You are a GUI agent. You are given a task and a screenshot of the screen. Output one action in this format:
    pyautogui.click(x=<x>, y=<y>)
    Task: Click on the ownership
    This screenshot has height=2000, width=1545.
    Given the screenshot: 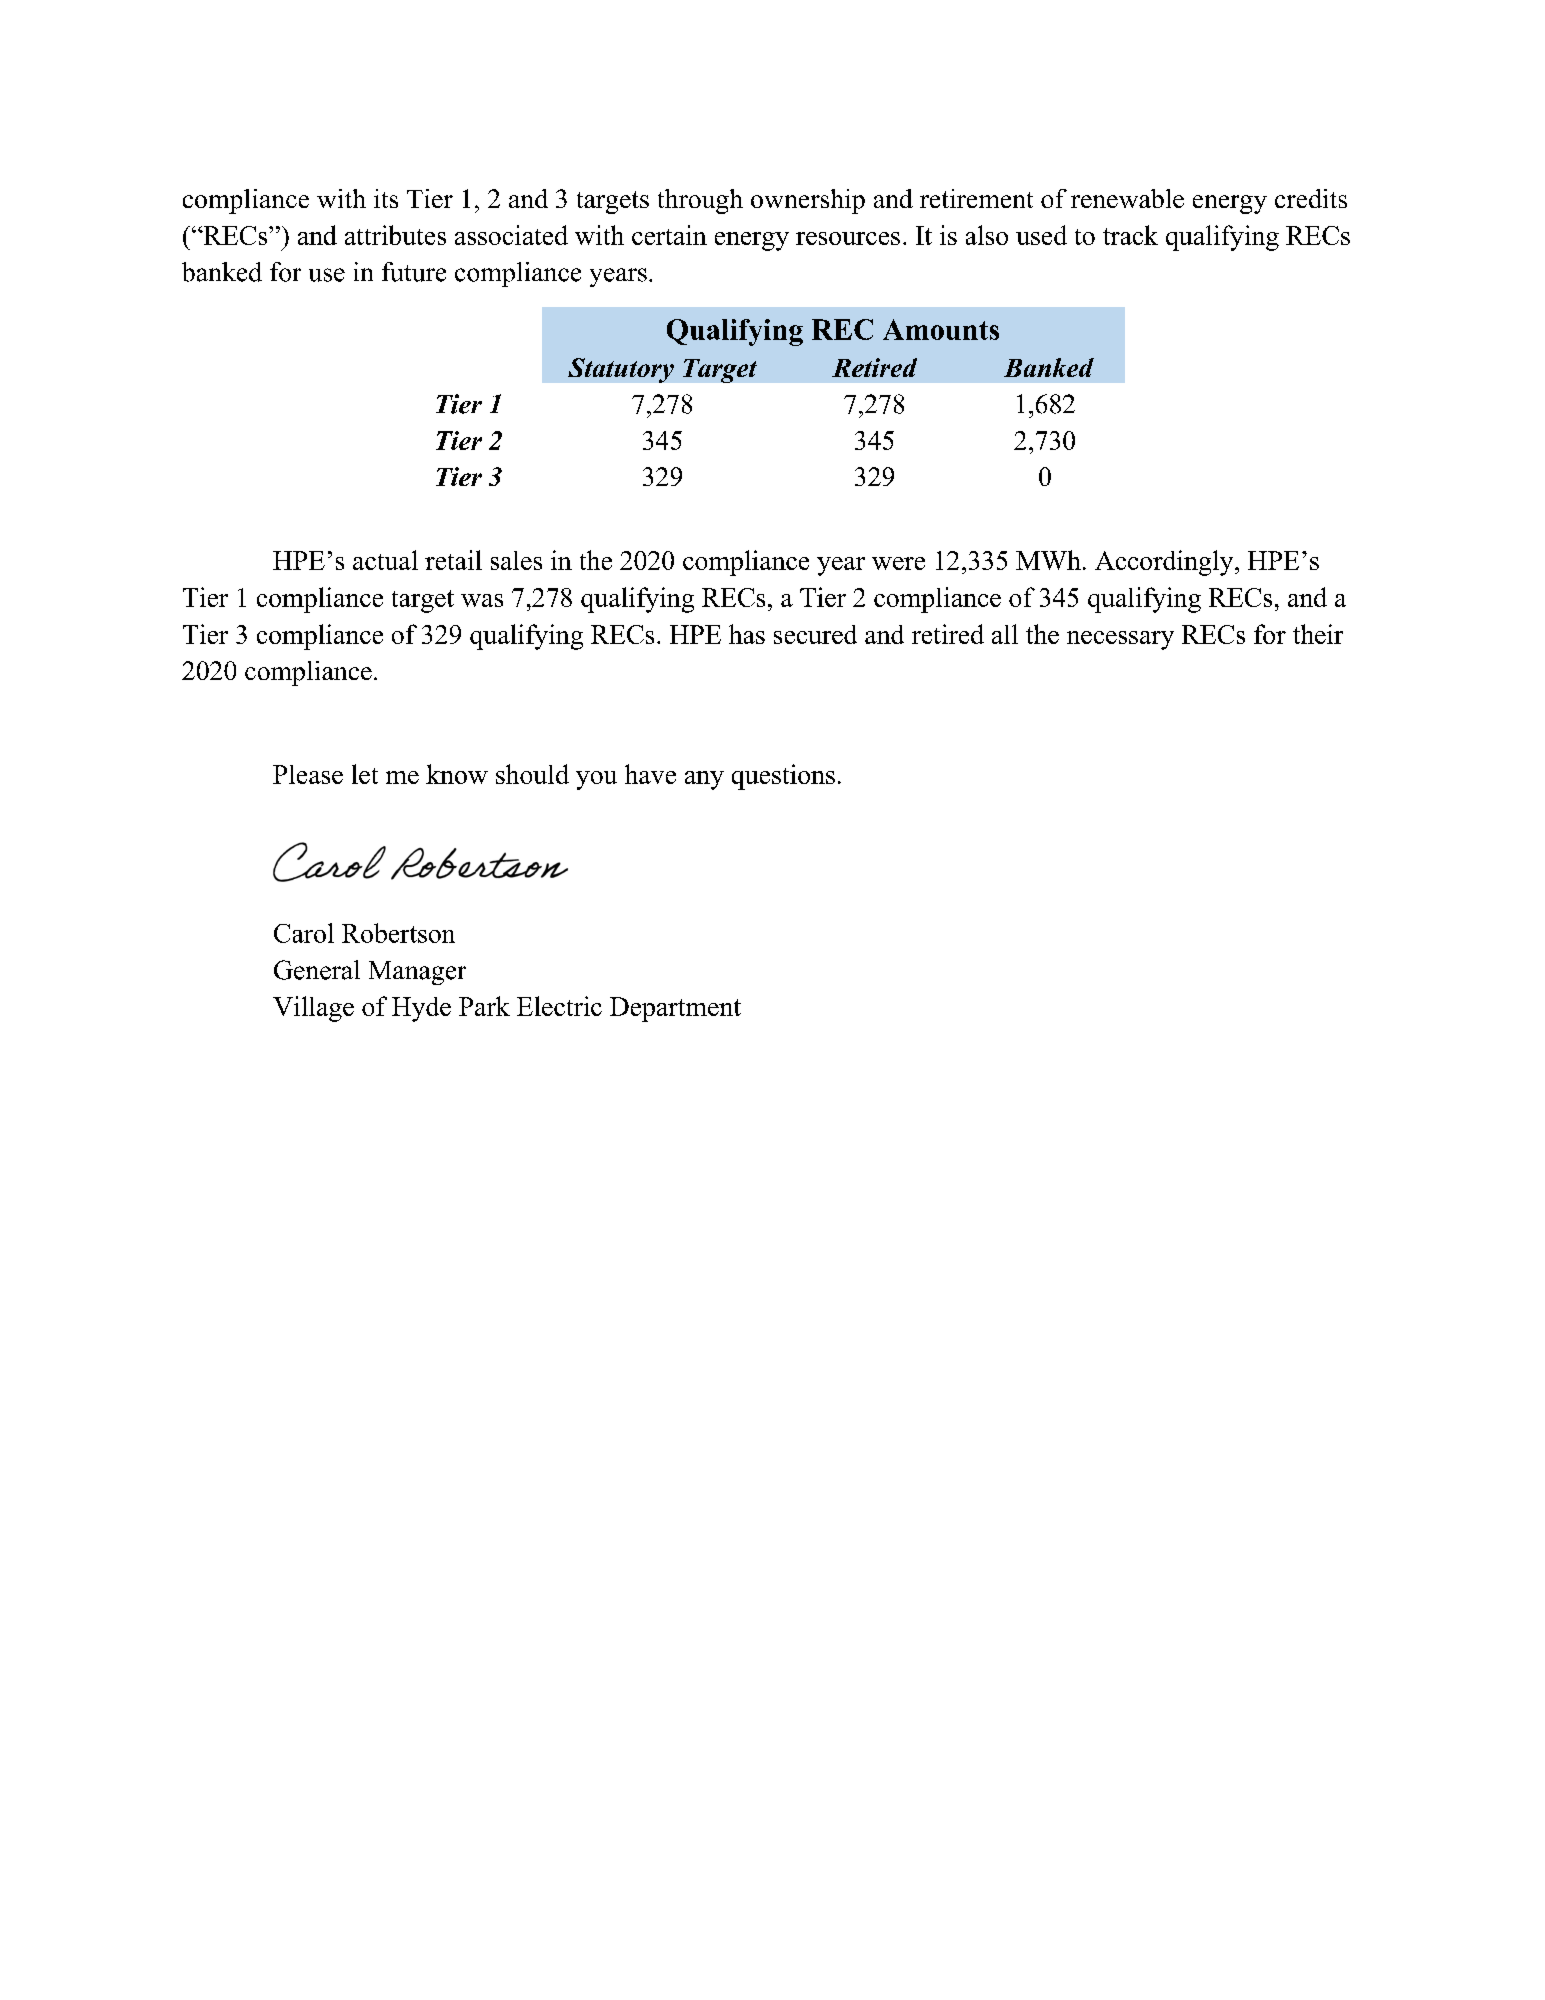 What is the action you would take?
    pyautogui.click(x=808, y=201)
